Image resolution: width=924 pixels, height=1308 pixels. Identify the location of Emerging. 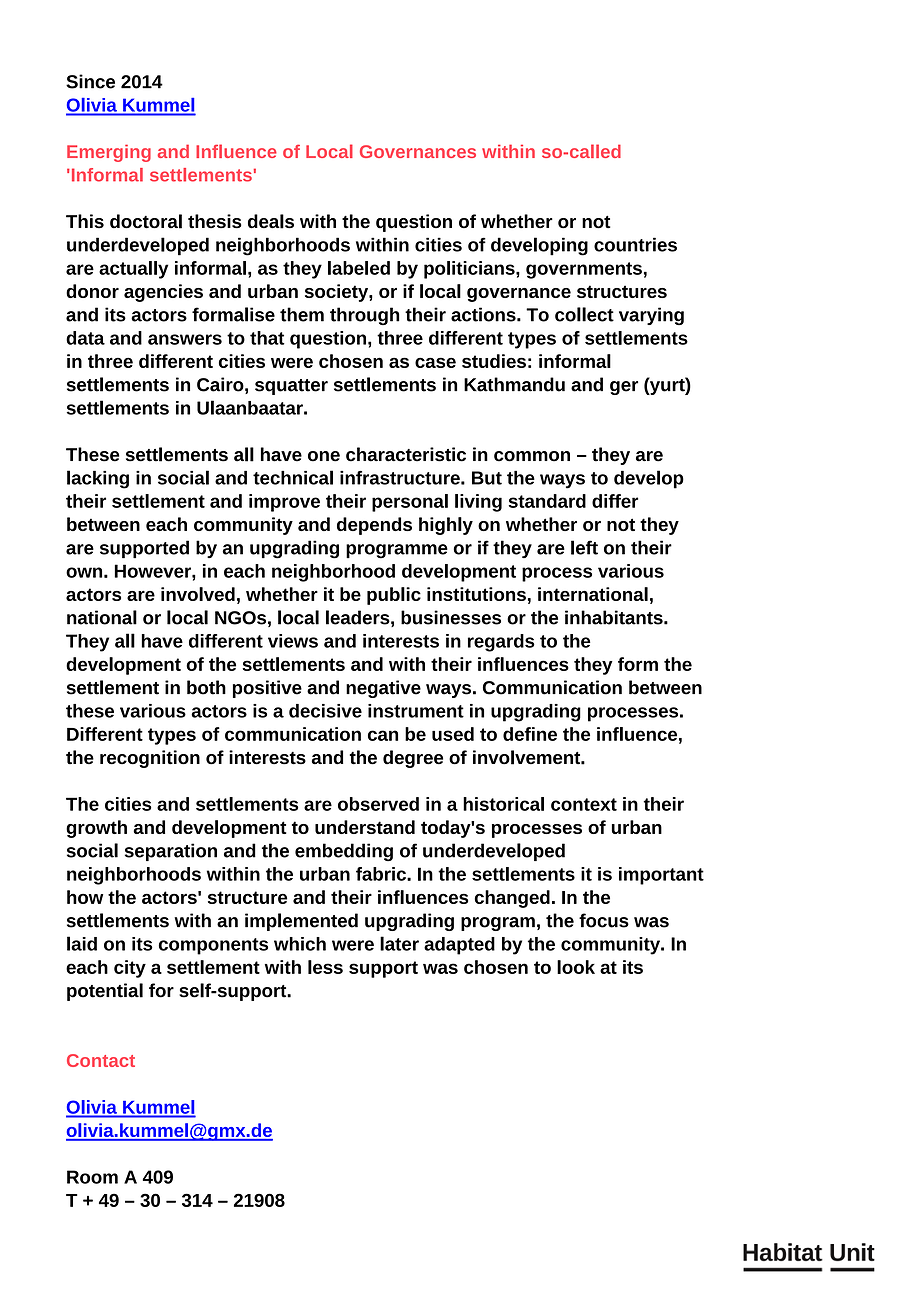
(109, 153).
